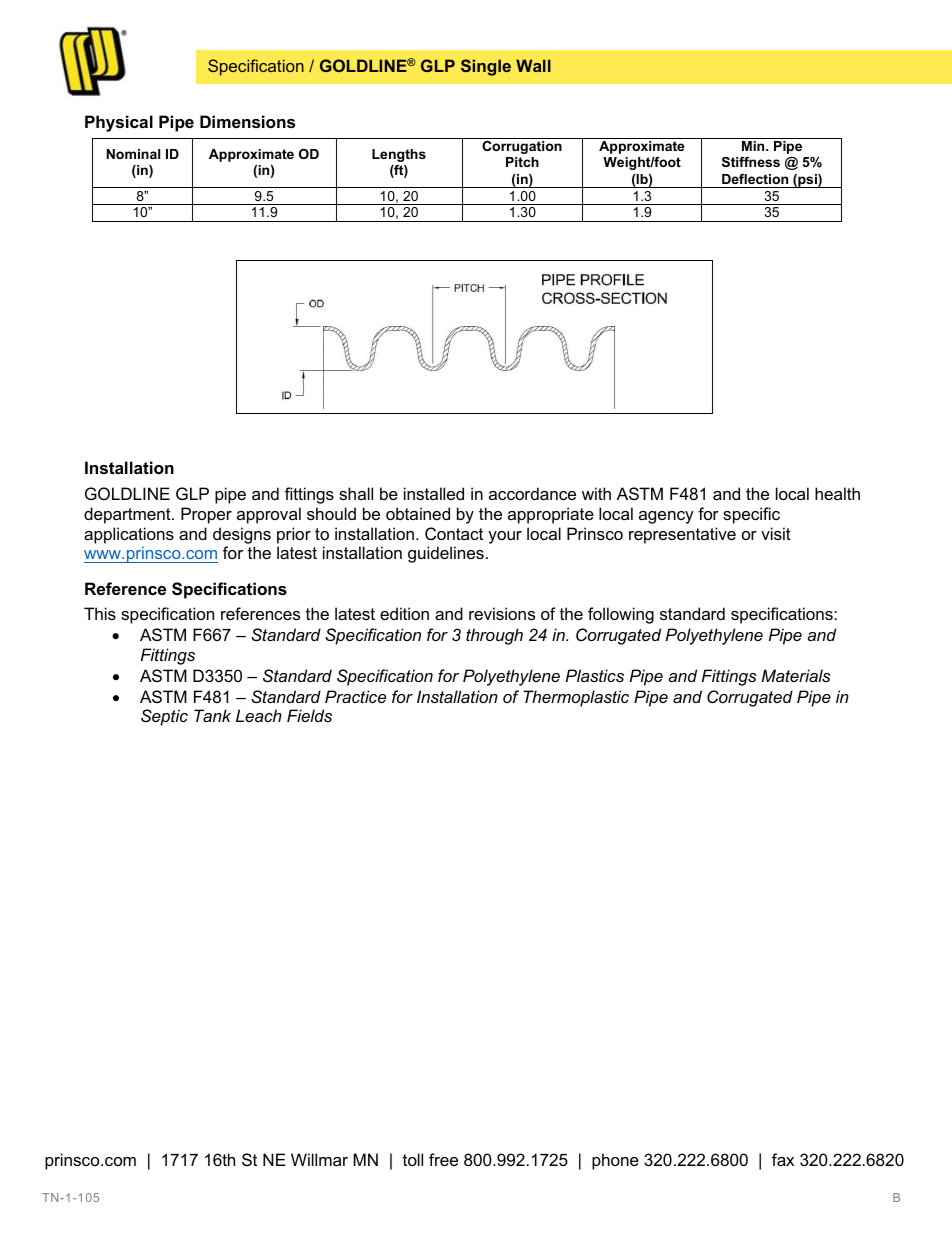 This screenshot has height=1233, width=952. I want to click on fax, so click(783, 1159).
